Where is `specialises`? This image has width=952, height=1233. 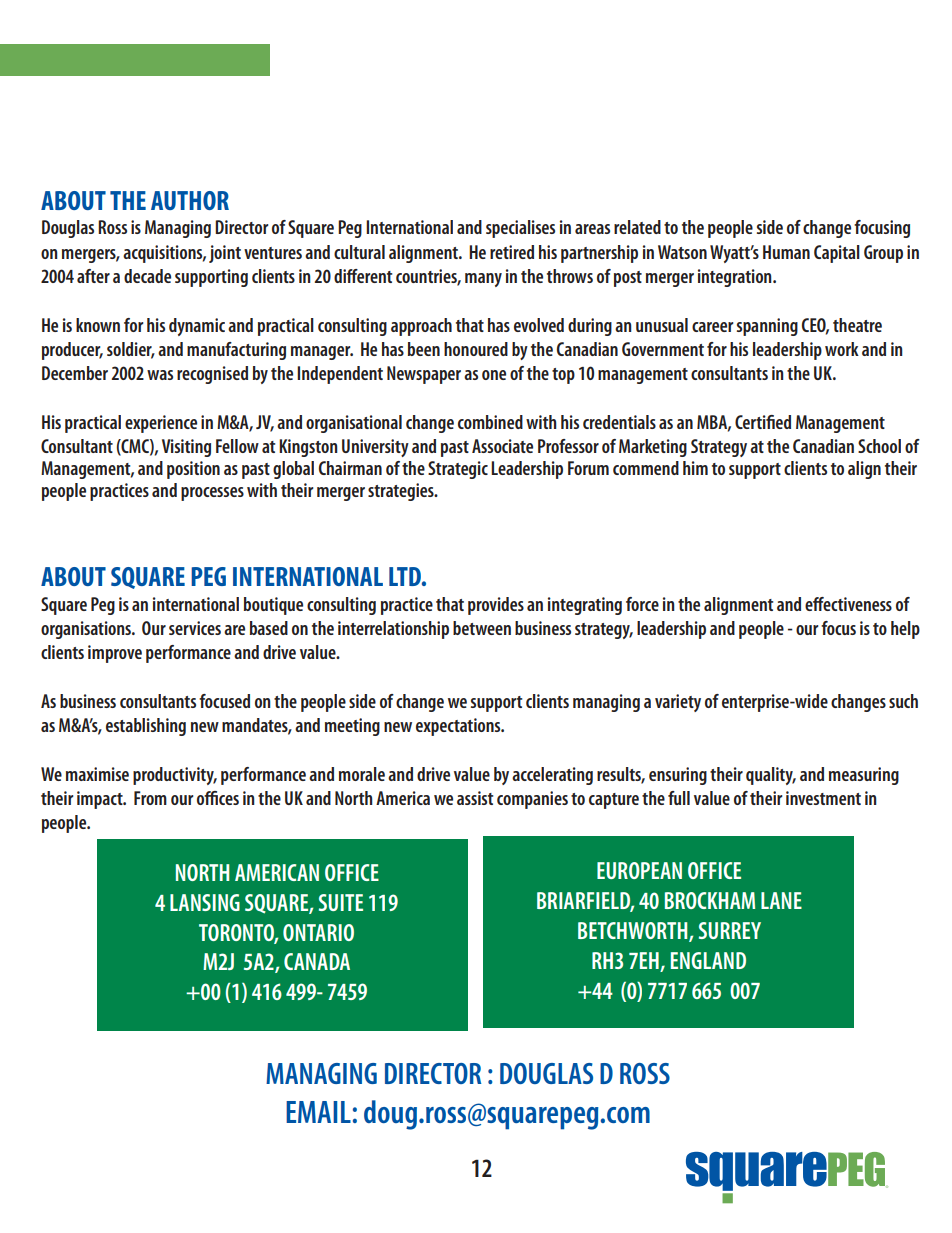 specialises is located at coordinates (520, 229).
